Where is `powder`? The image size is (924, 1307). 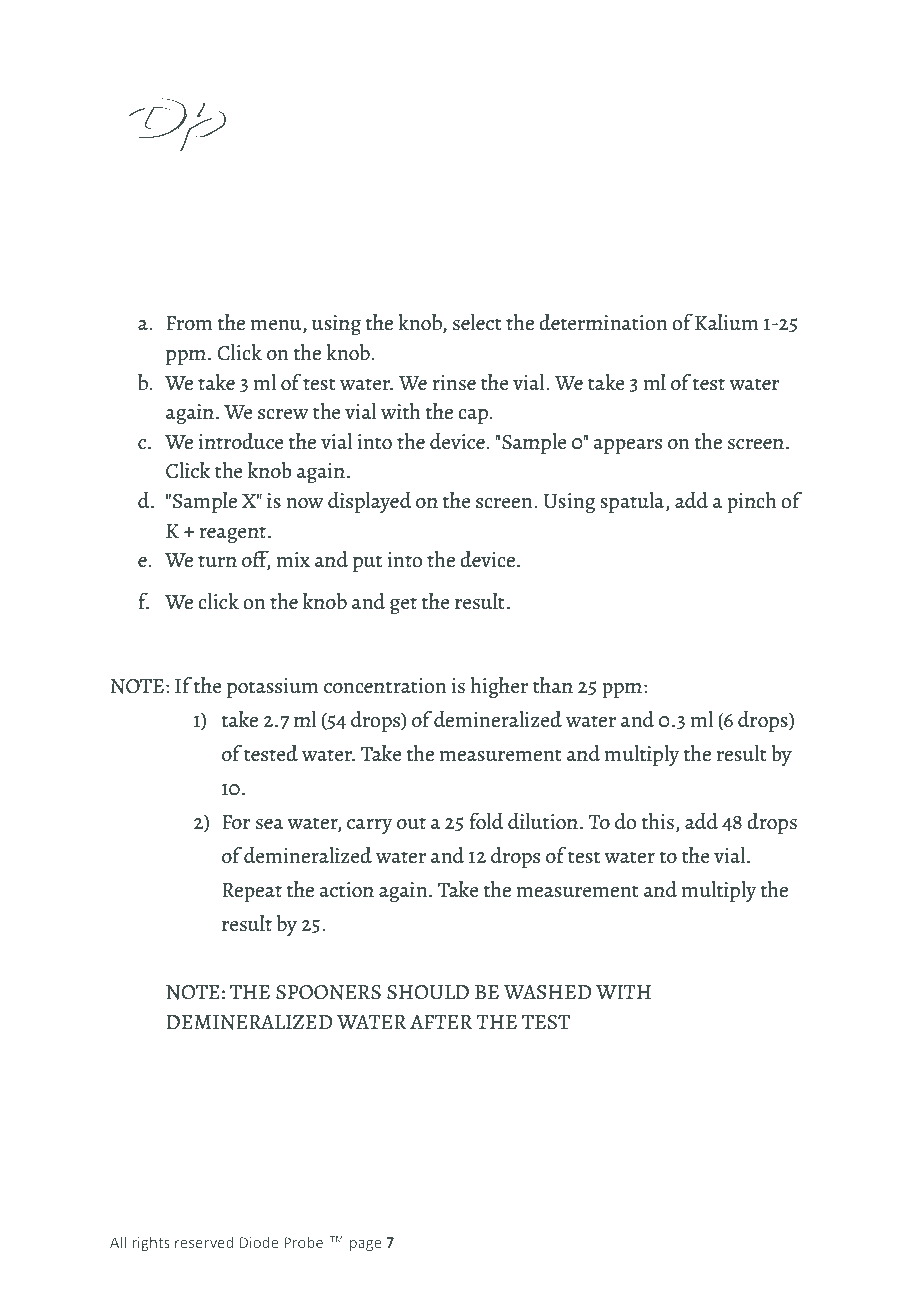 powder is located at coordinates (528, 262).
